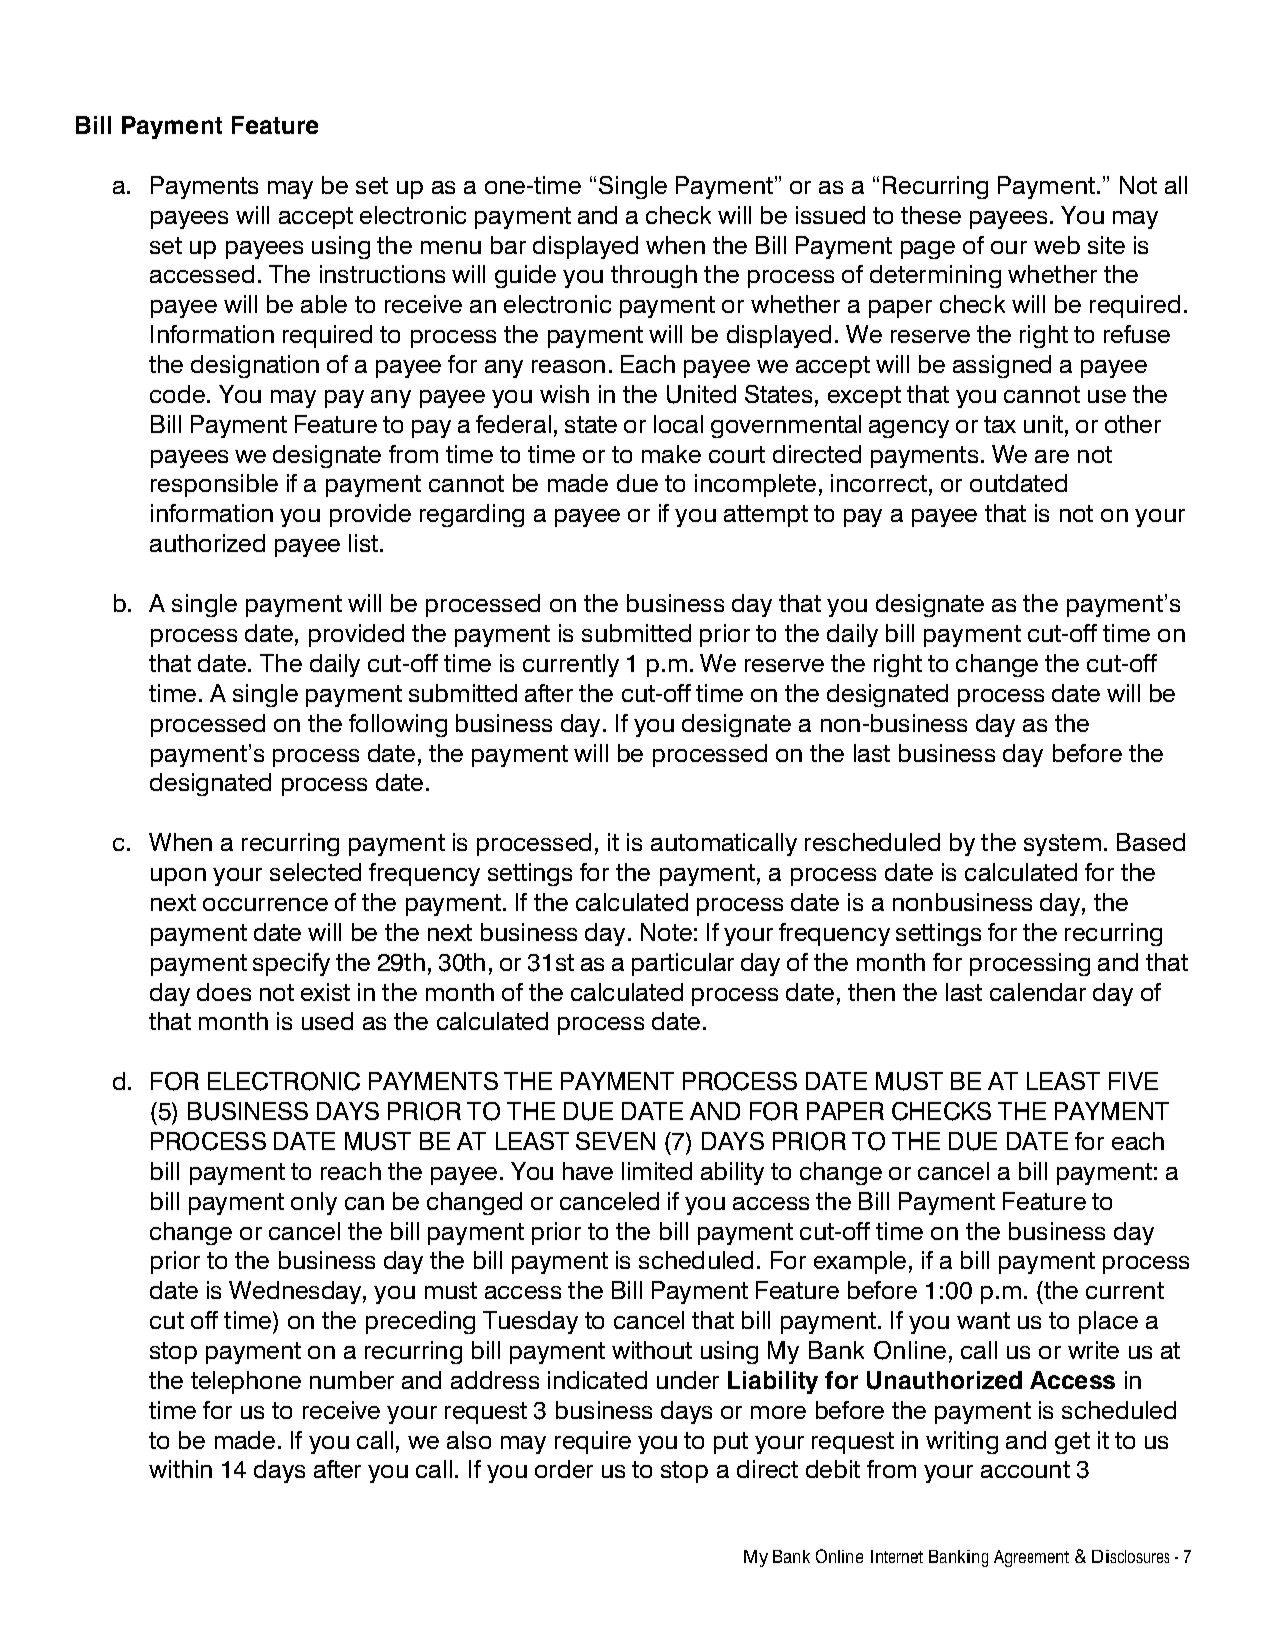 The image size is (1271, 1644). Describe the element at coordinates (315, 872) in the document. I see `selected` at that location.
